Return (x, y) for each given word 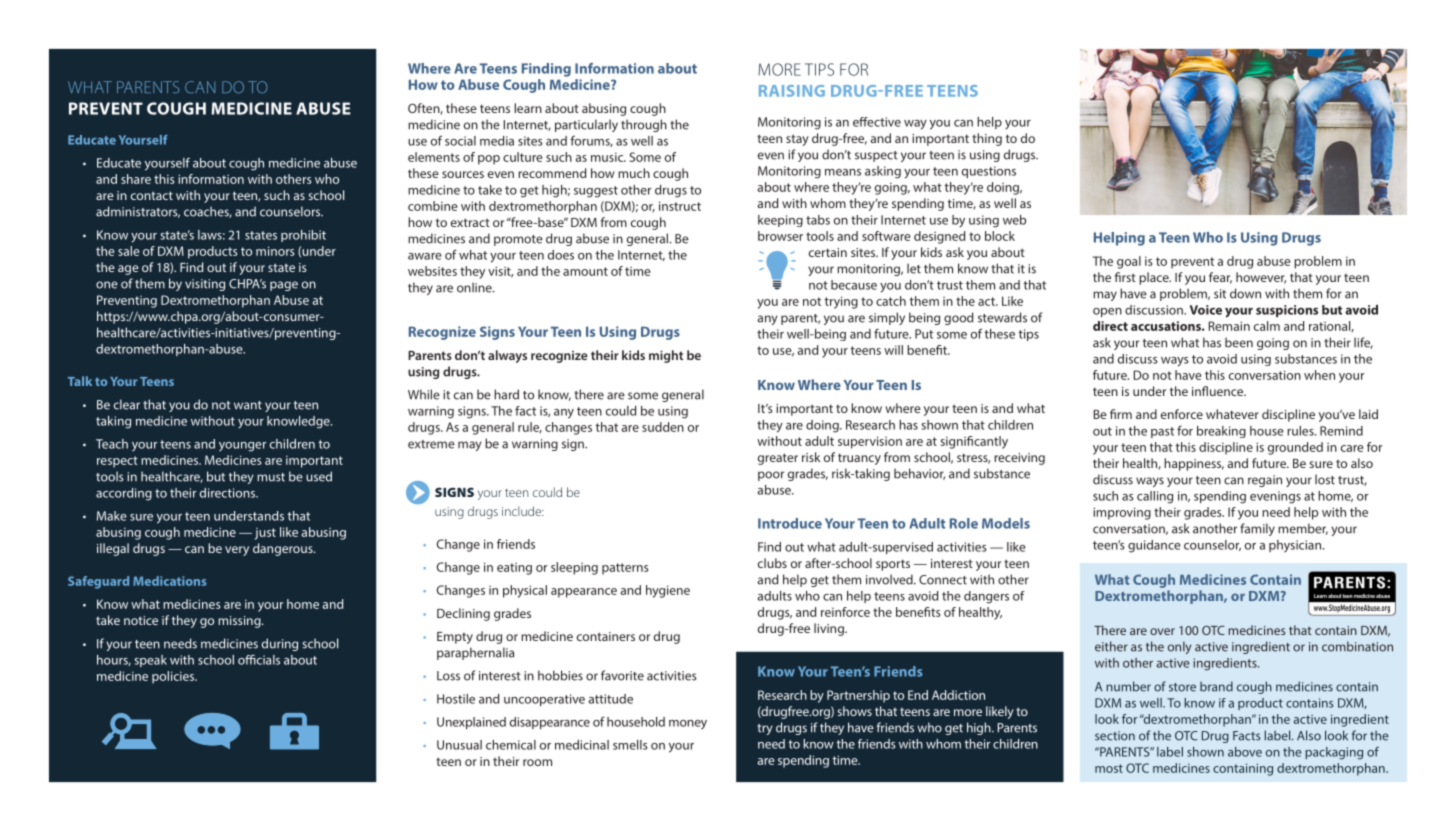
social (460, 141)
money (688, 725)
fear (1220, 278)
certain (828, 252)
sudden (663, 427)
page (284, 286)
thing (987, 139)
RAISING (792, 91)
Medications (170, 581)
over (1162, 631)
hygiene (668, 591)
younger (242, 447)
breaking (1221, 432)
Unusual (459, 745)
